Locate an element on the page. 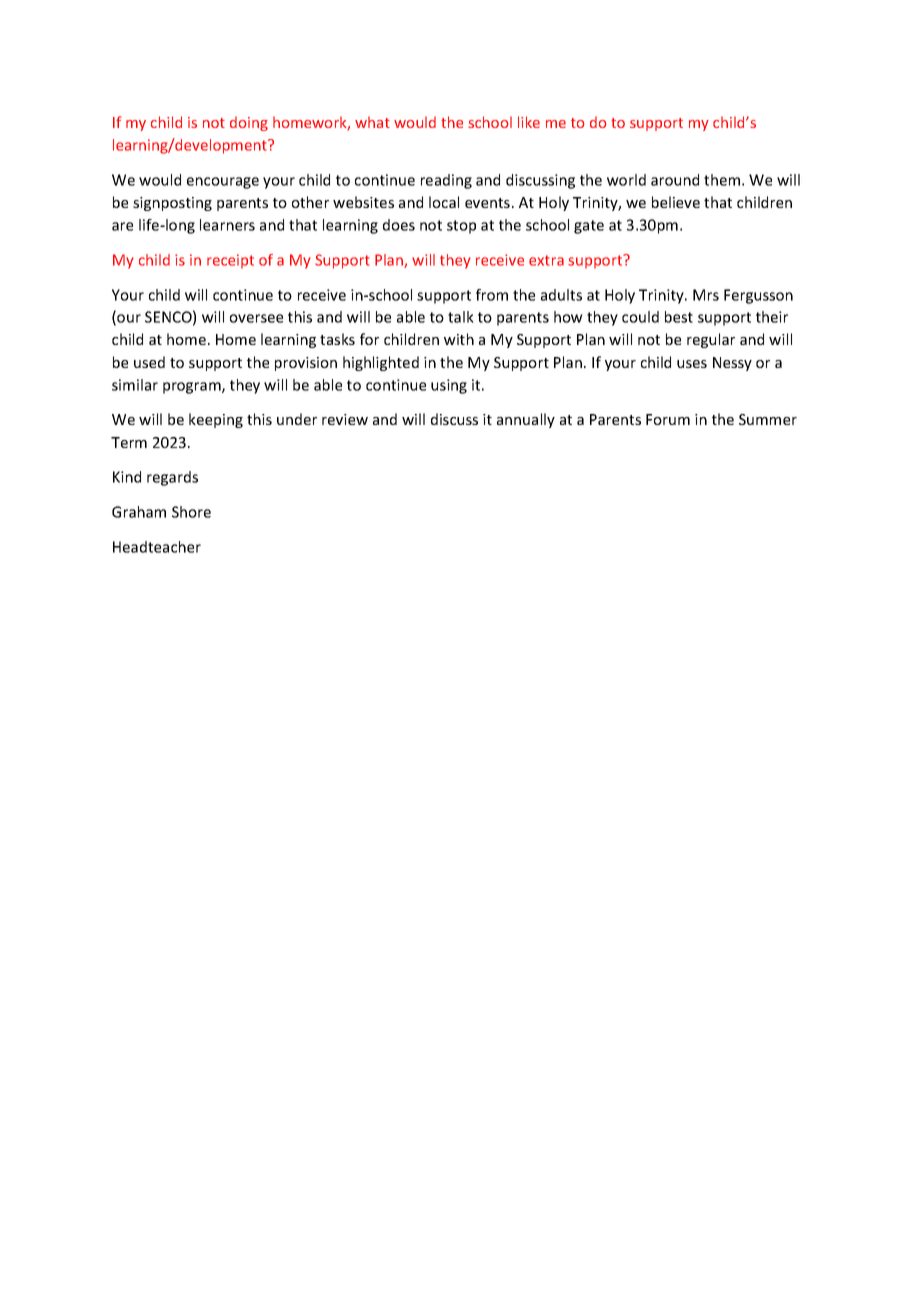 Image resolution: width=924 pixels, height=1308 pixels. oversee is located at coordinates (256, 318).
